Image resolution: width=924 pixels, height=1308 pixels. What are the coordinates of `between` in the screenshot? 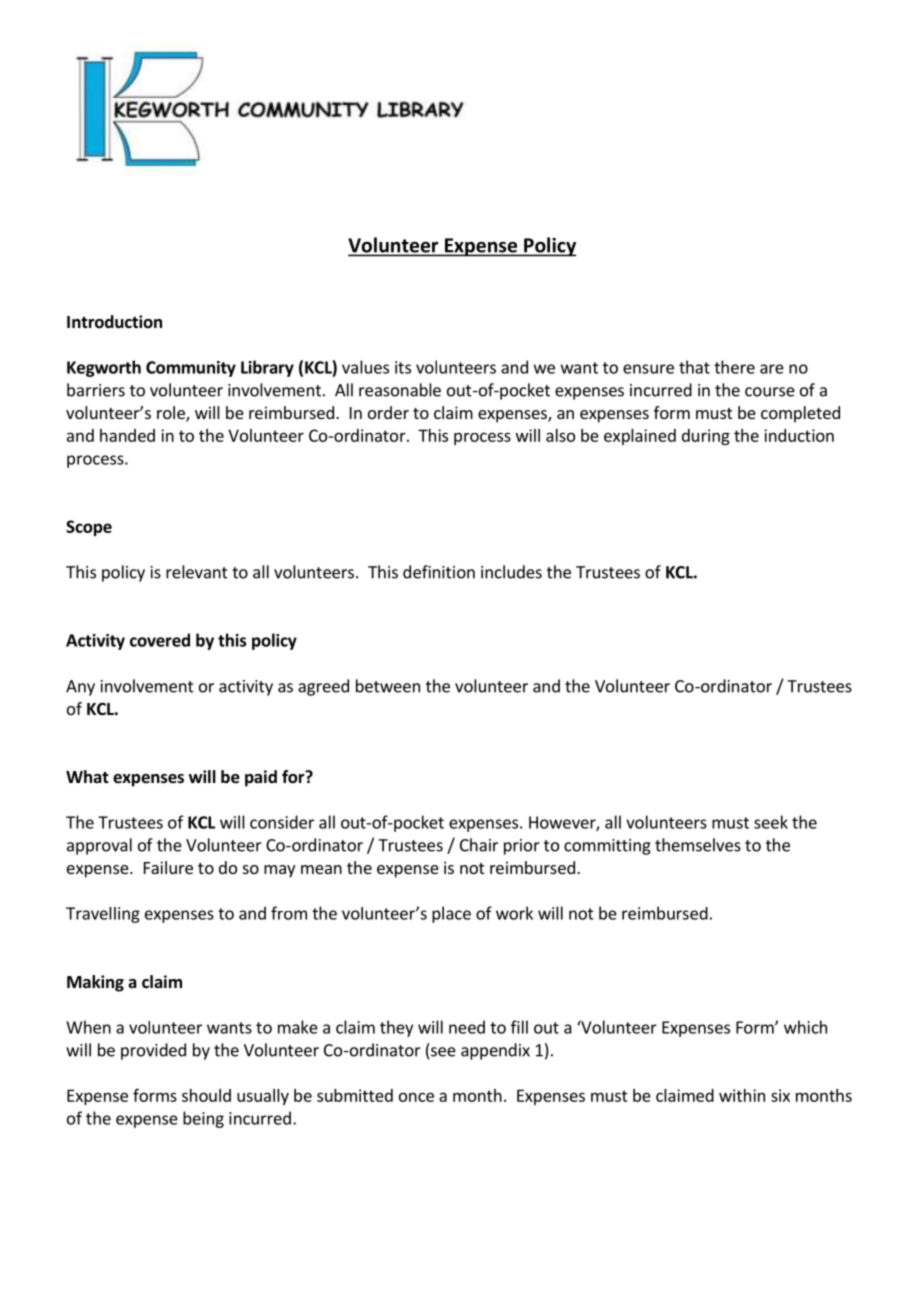 It's located at (388, 686).
